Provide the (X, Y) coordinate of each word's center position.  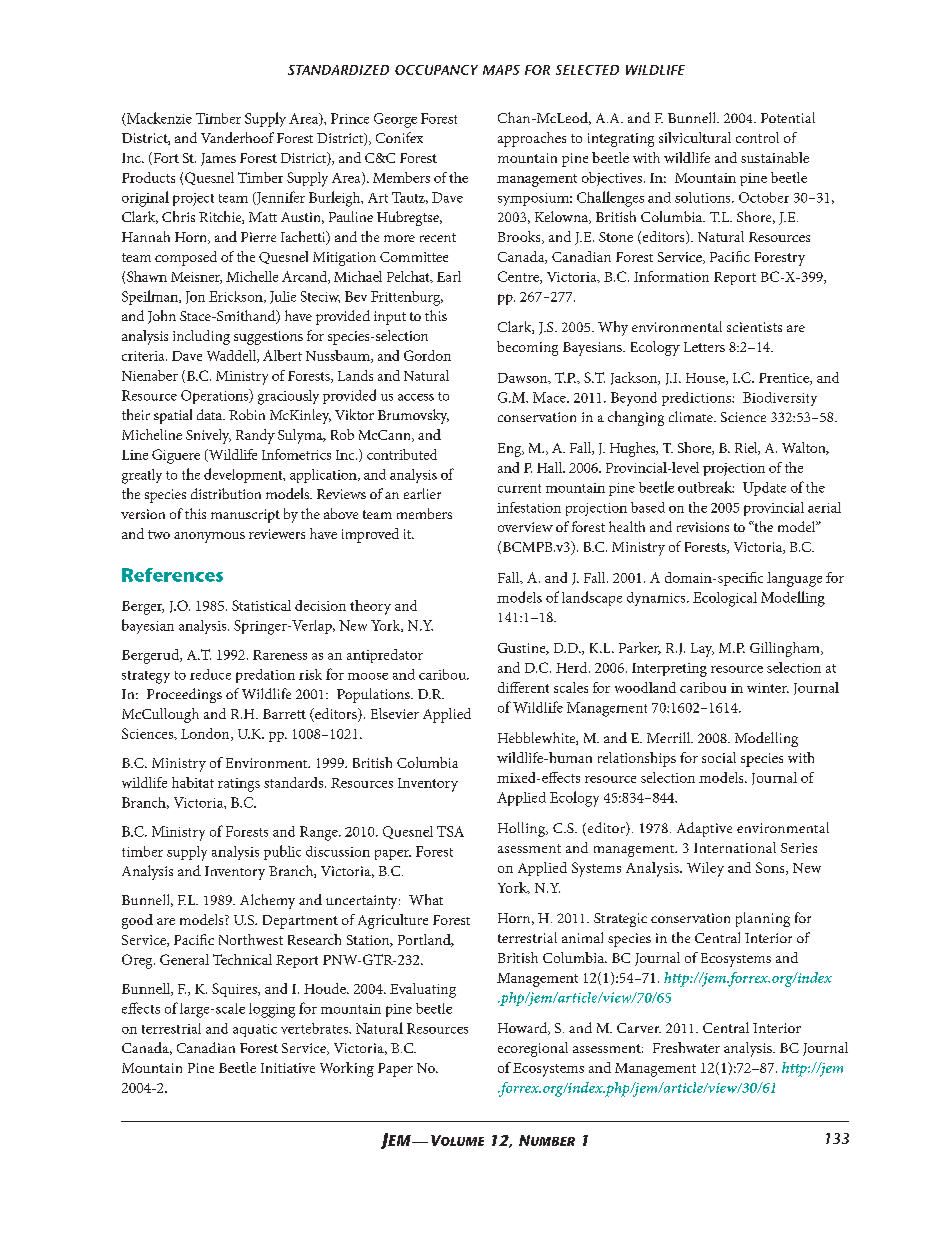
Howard (524, 1028)
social (719, 757)
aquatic (255, 1030)
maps (501, 70)
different (523, 687)
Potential (788, 117)
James (218, 159)
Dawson (524, 378)
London (206, 734)
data (210, 414)
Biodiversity (780, 399)
